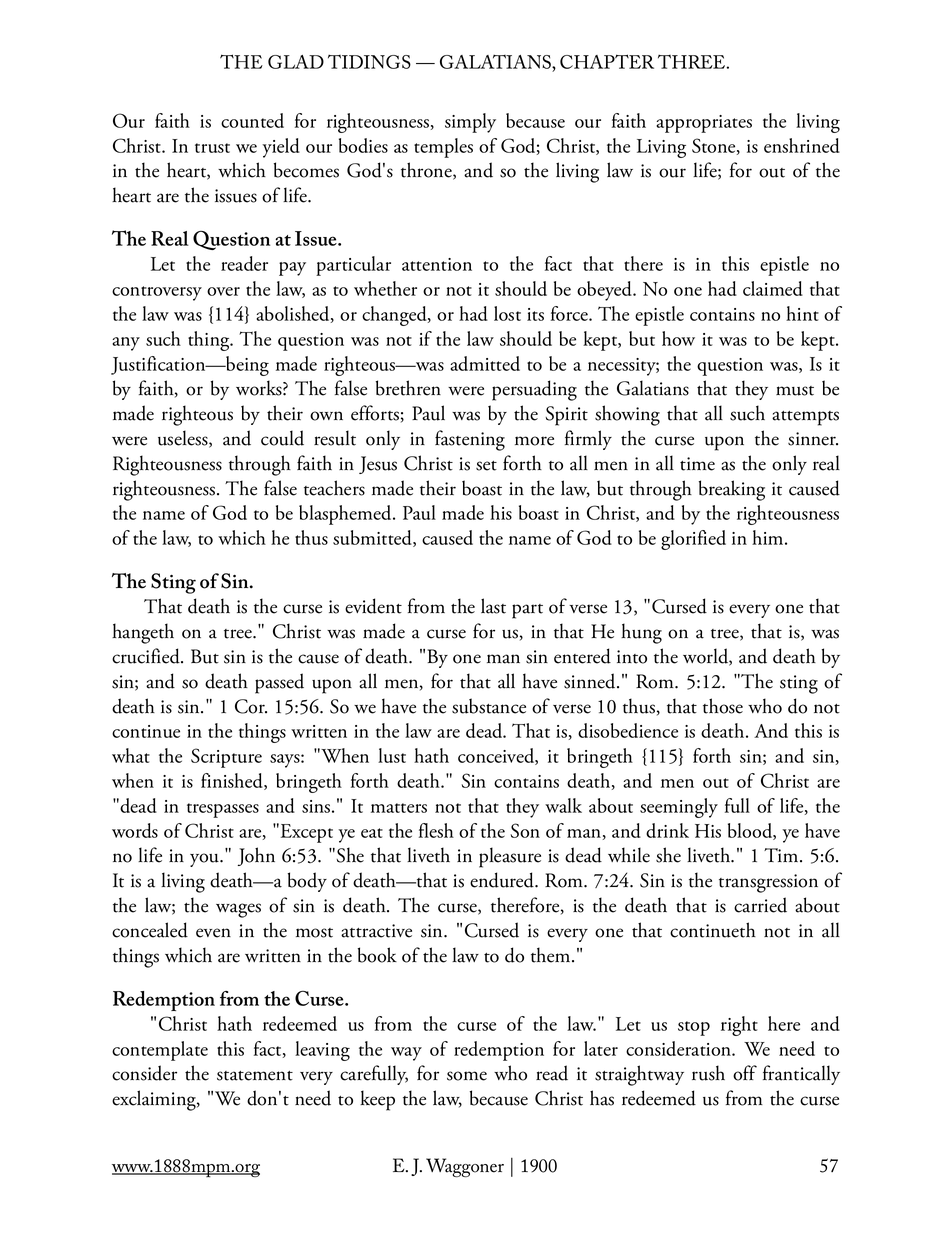 The width and height of the image is (952, 1233). I want to click on simply, so click(470, 123).
